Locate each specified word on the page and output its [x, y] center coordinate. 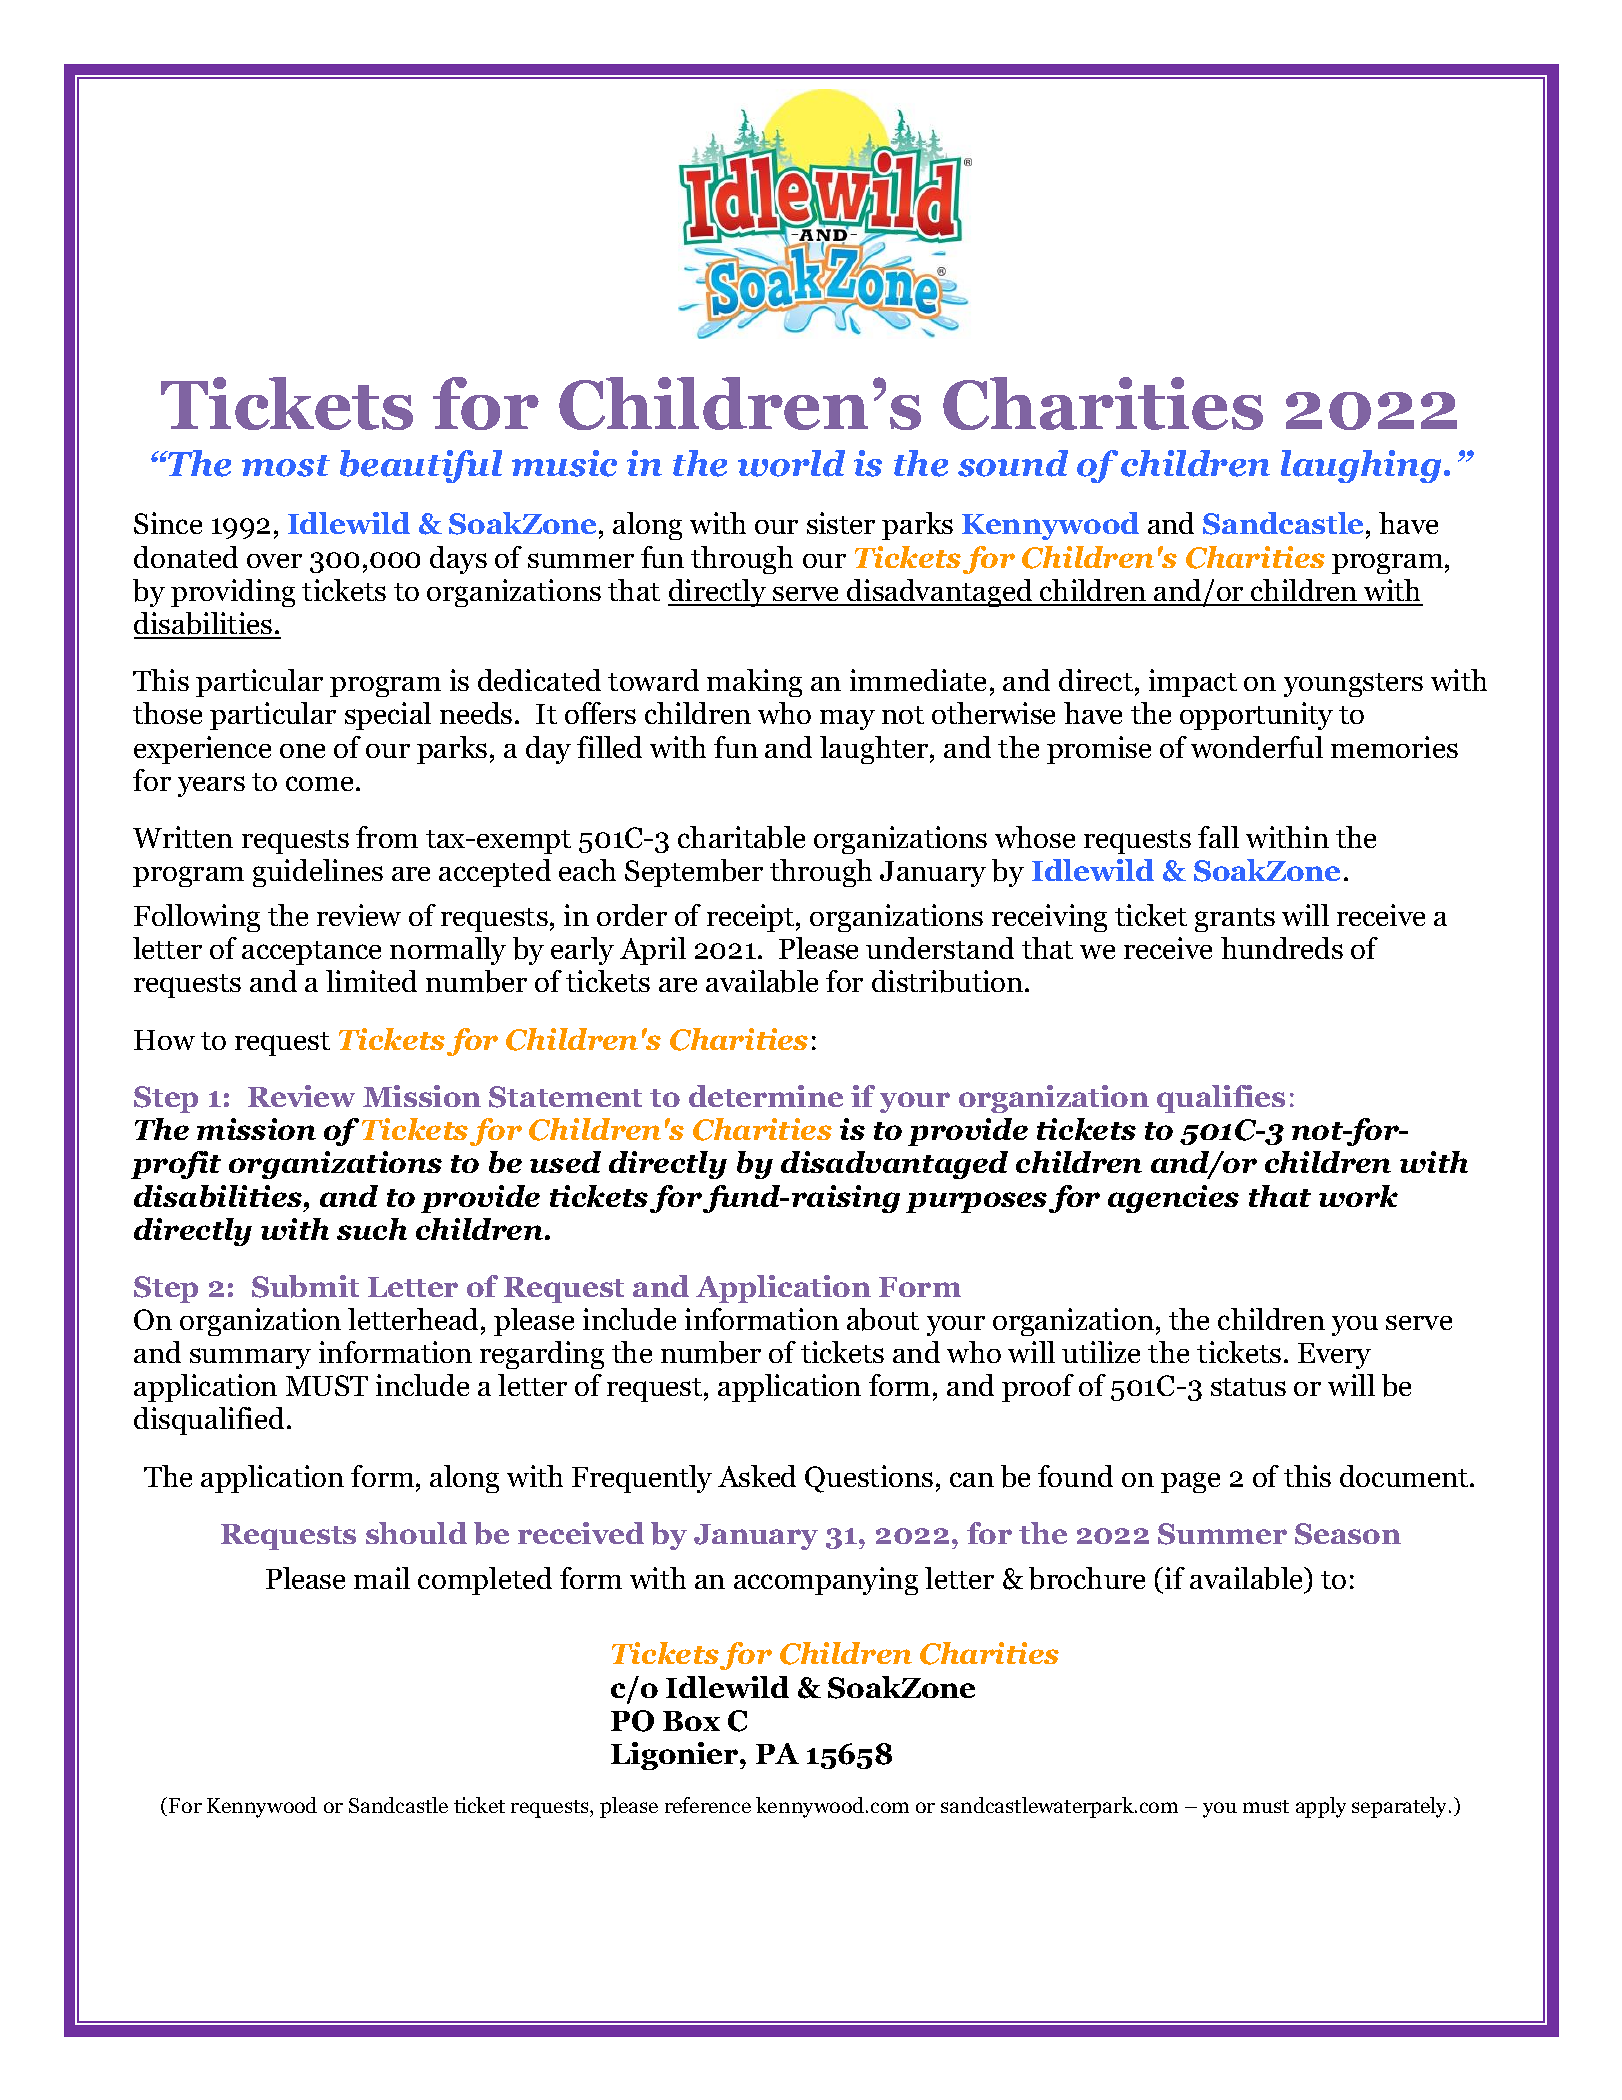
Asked [757, 1476]
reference [708, 1805]
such [372, 1229]
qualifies [1221, 1099]
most [286, 466]
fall [1218, 837]
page [1190, 1482]
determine [766, 1096]
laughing [1361, 466]
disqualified [209, 1421]
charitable [741, 837]
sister [841, 523]
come [319, 783]
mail [382, 1578]
